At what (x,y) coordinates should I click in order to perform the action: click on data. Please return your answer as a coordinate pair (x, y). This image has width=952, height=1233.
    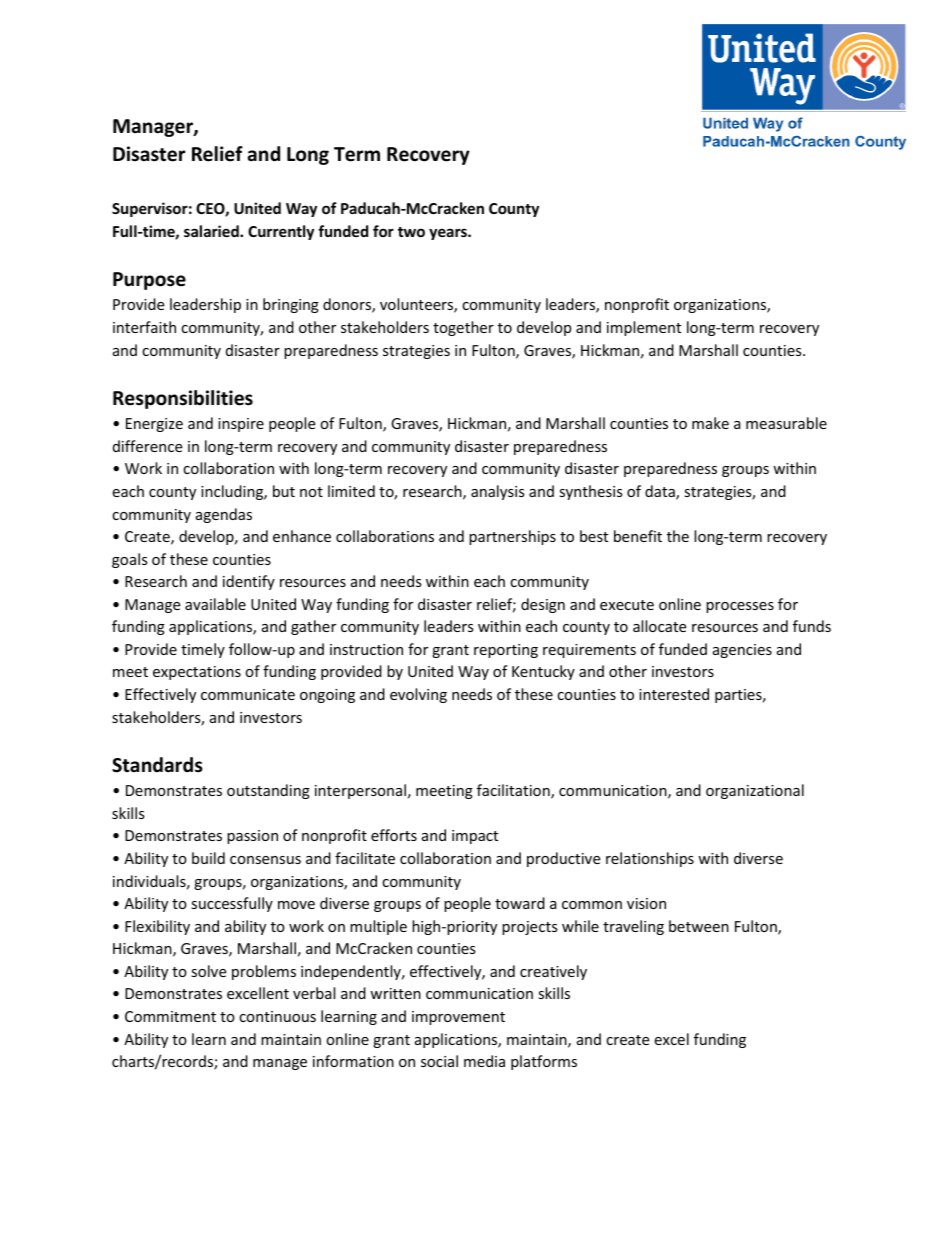
    Looking at the image, I should click on (661, 492).
